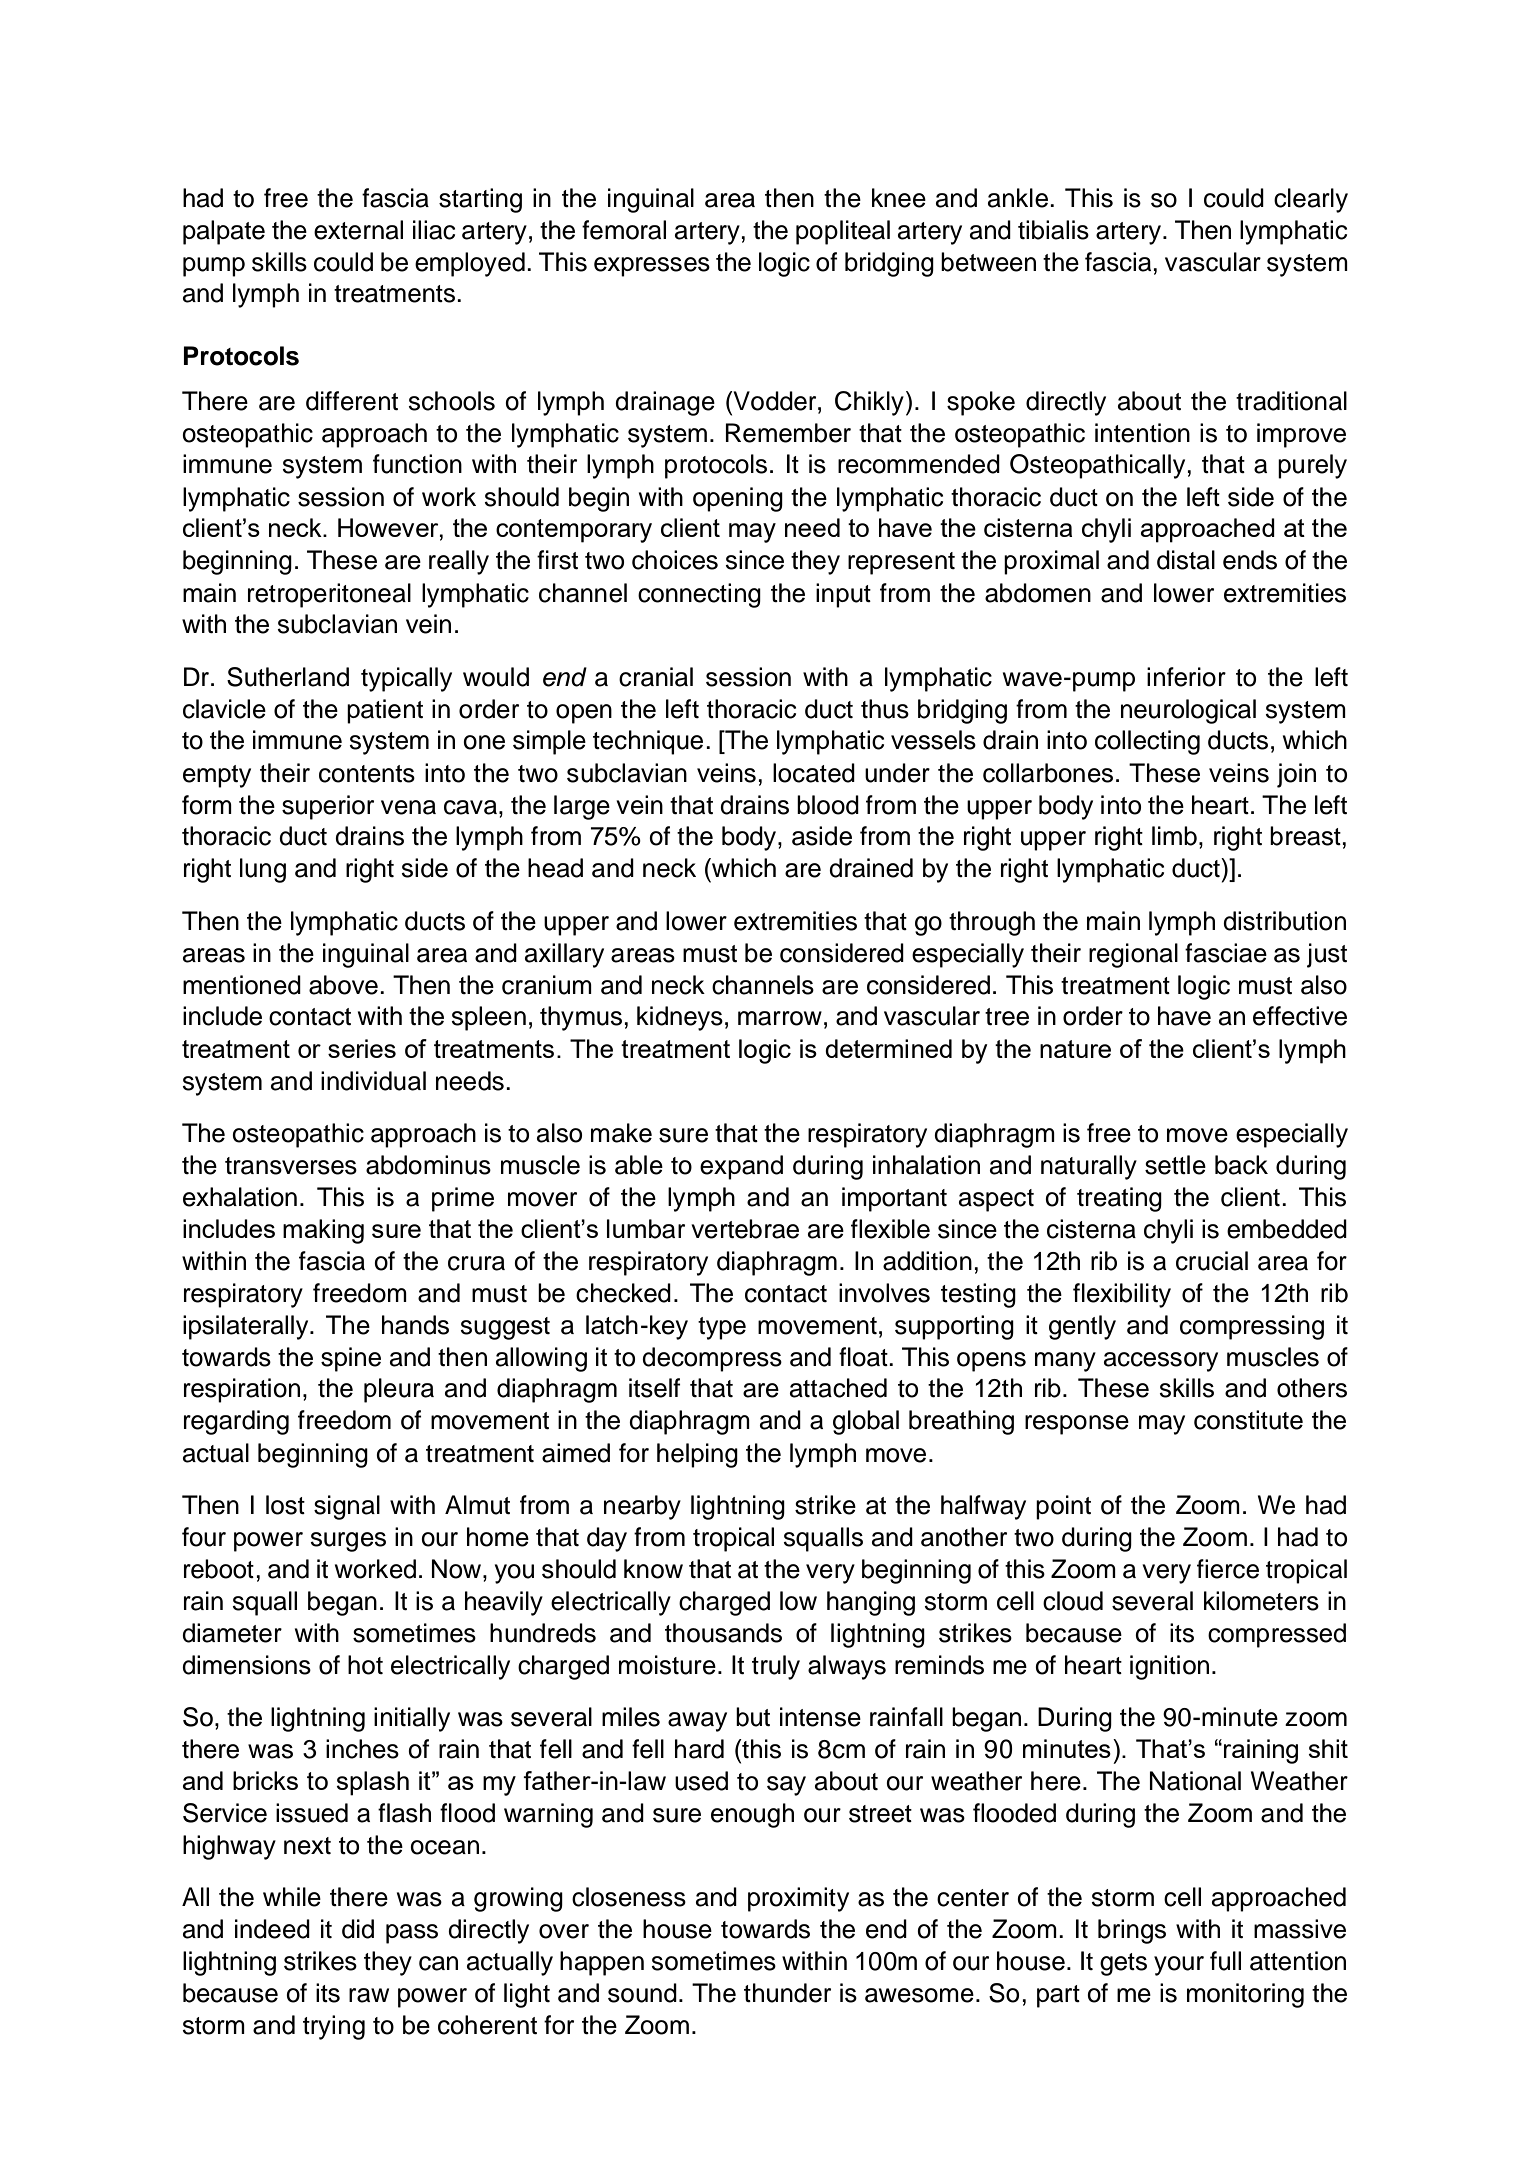 This screenshot has height=2166, width=1531. I want to click on blood, so click(828, 805).
